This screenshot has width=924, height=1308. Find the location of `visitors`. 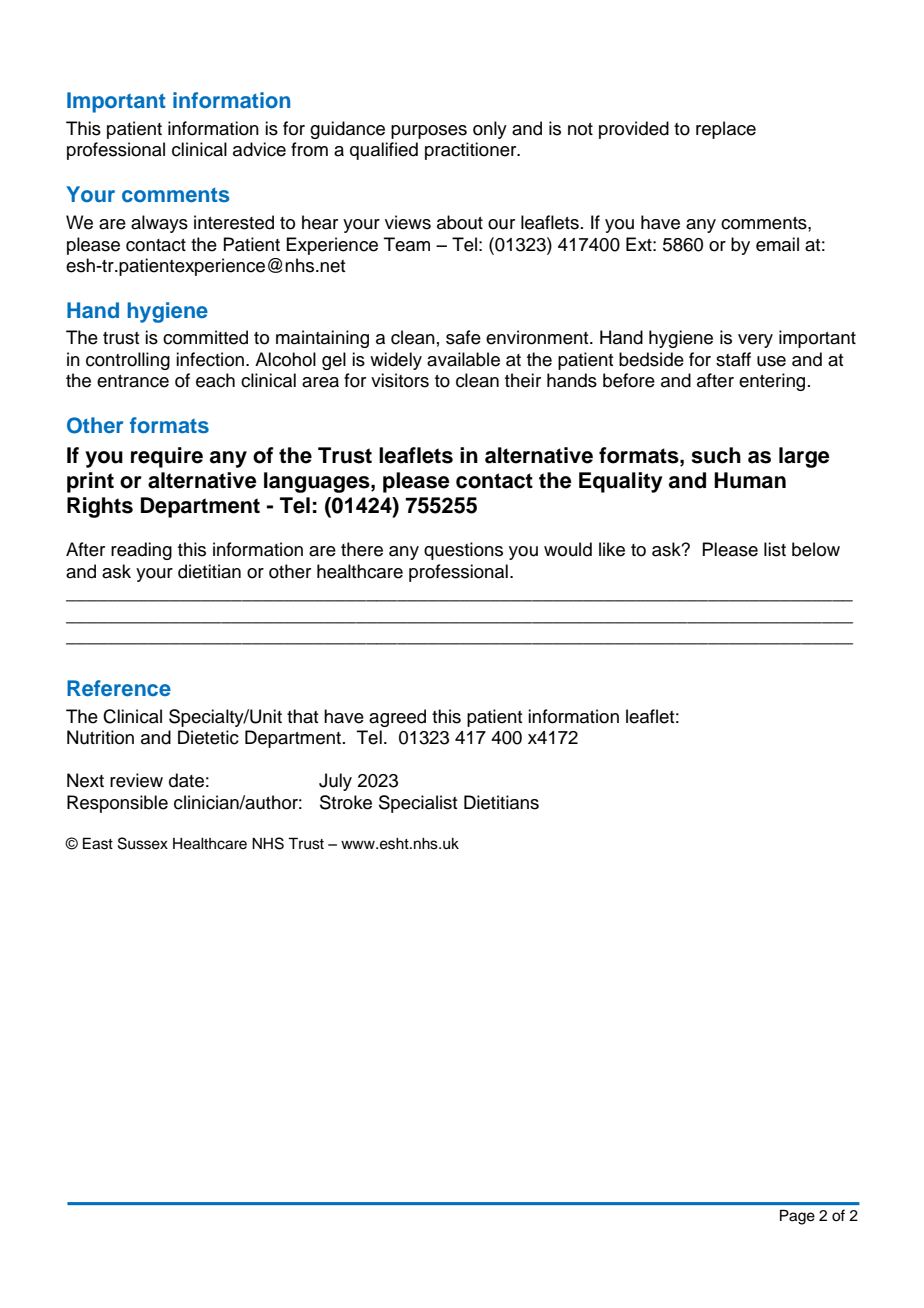

visitors is located at coordinates (400, 380).
